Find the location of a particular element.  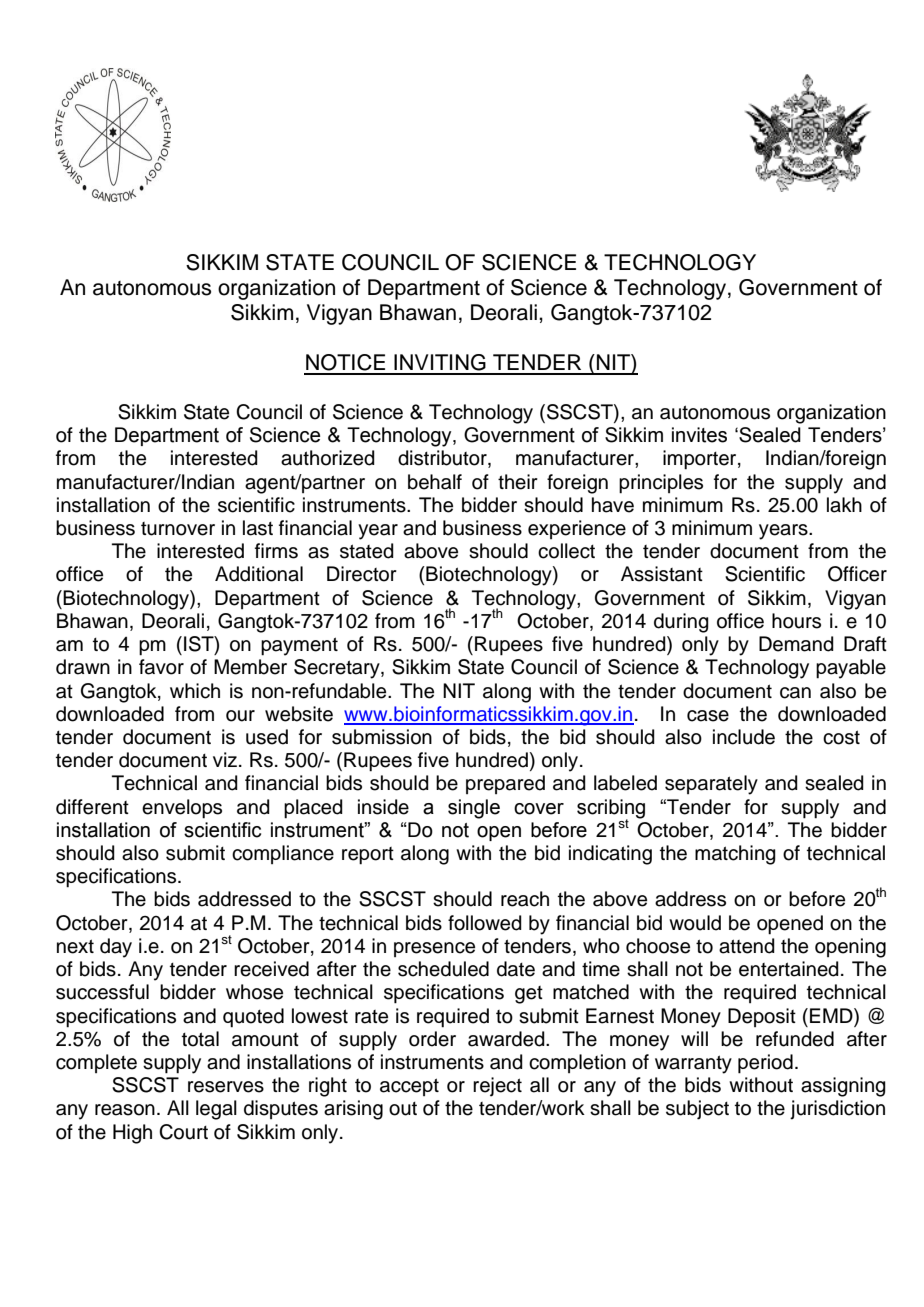

day is located at coordinates (116, 948).
